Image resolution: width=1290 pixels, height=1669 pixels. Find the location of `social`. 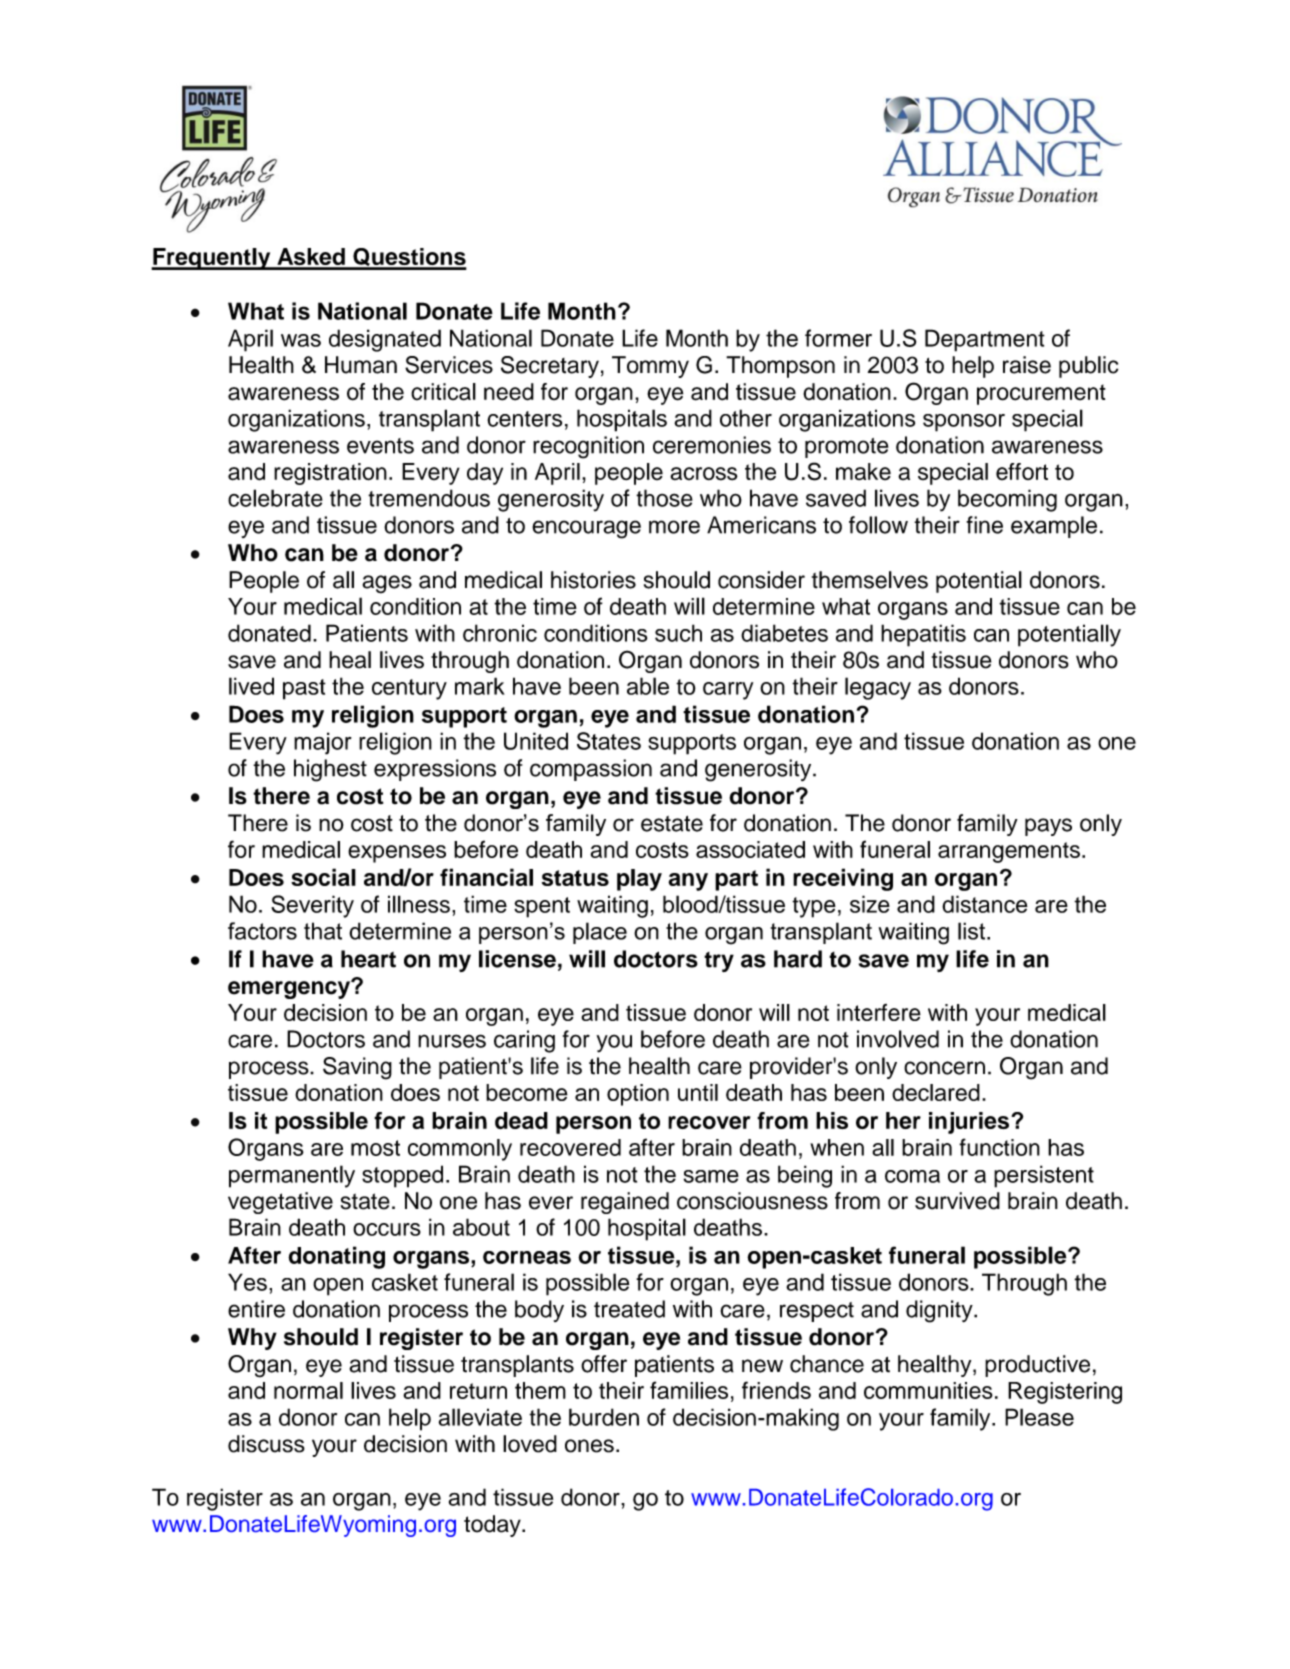

social is located at coordinates (323, 877).
